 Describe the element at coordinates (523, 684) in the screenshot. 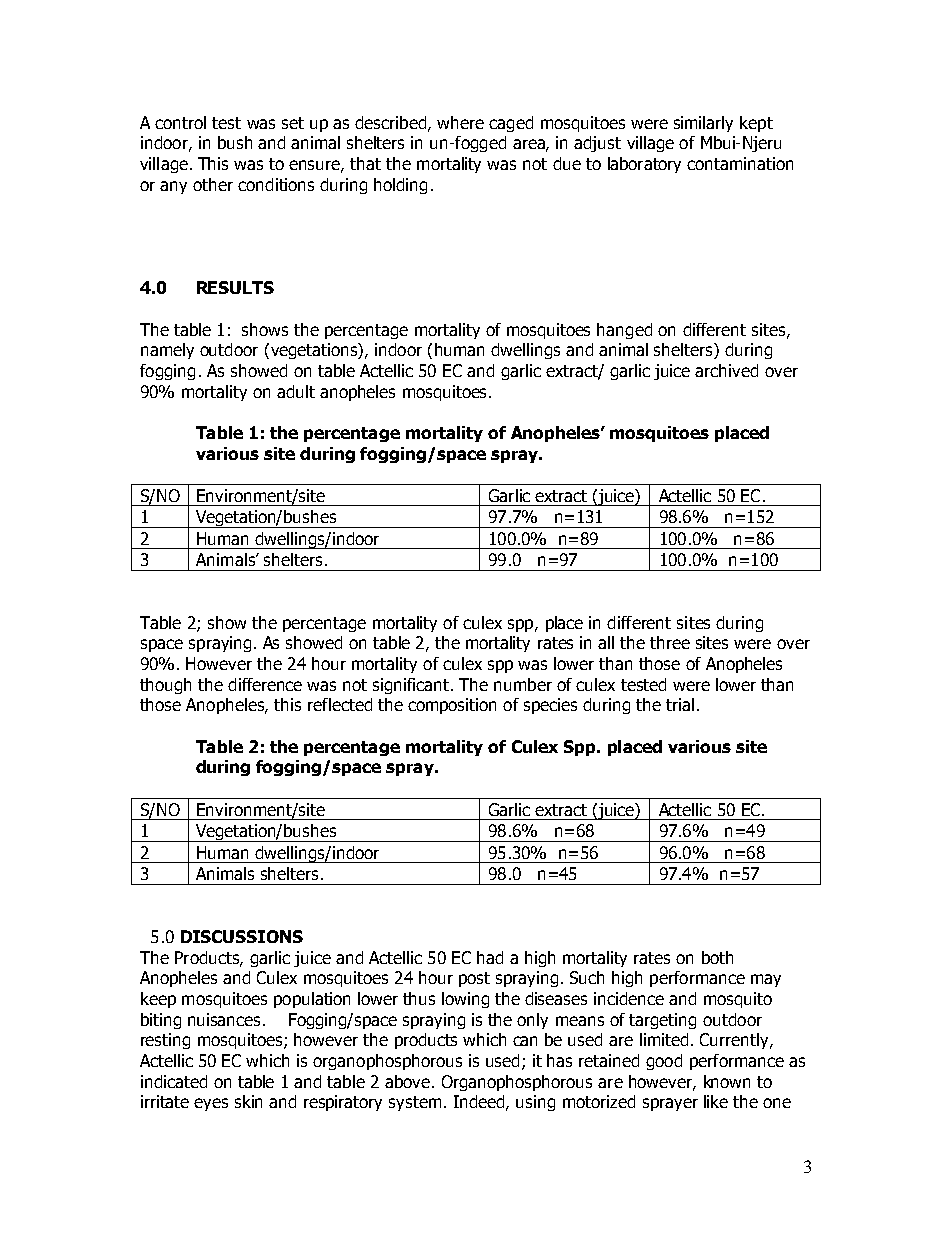

I see `number` at that location.
